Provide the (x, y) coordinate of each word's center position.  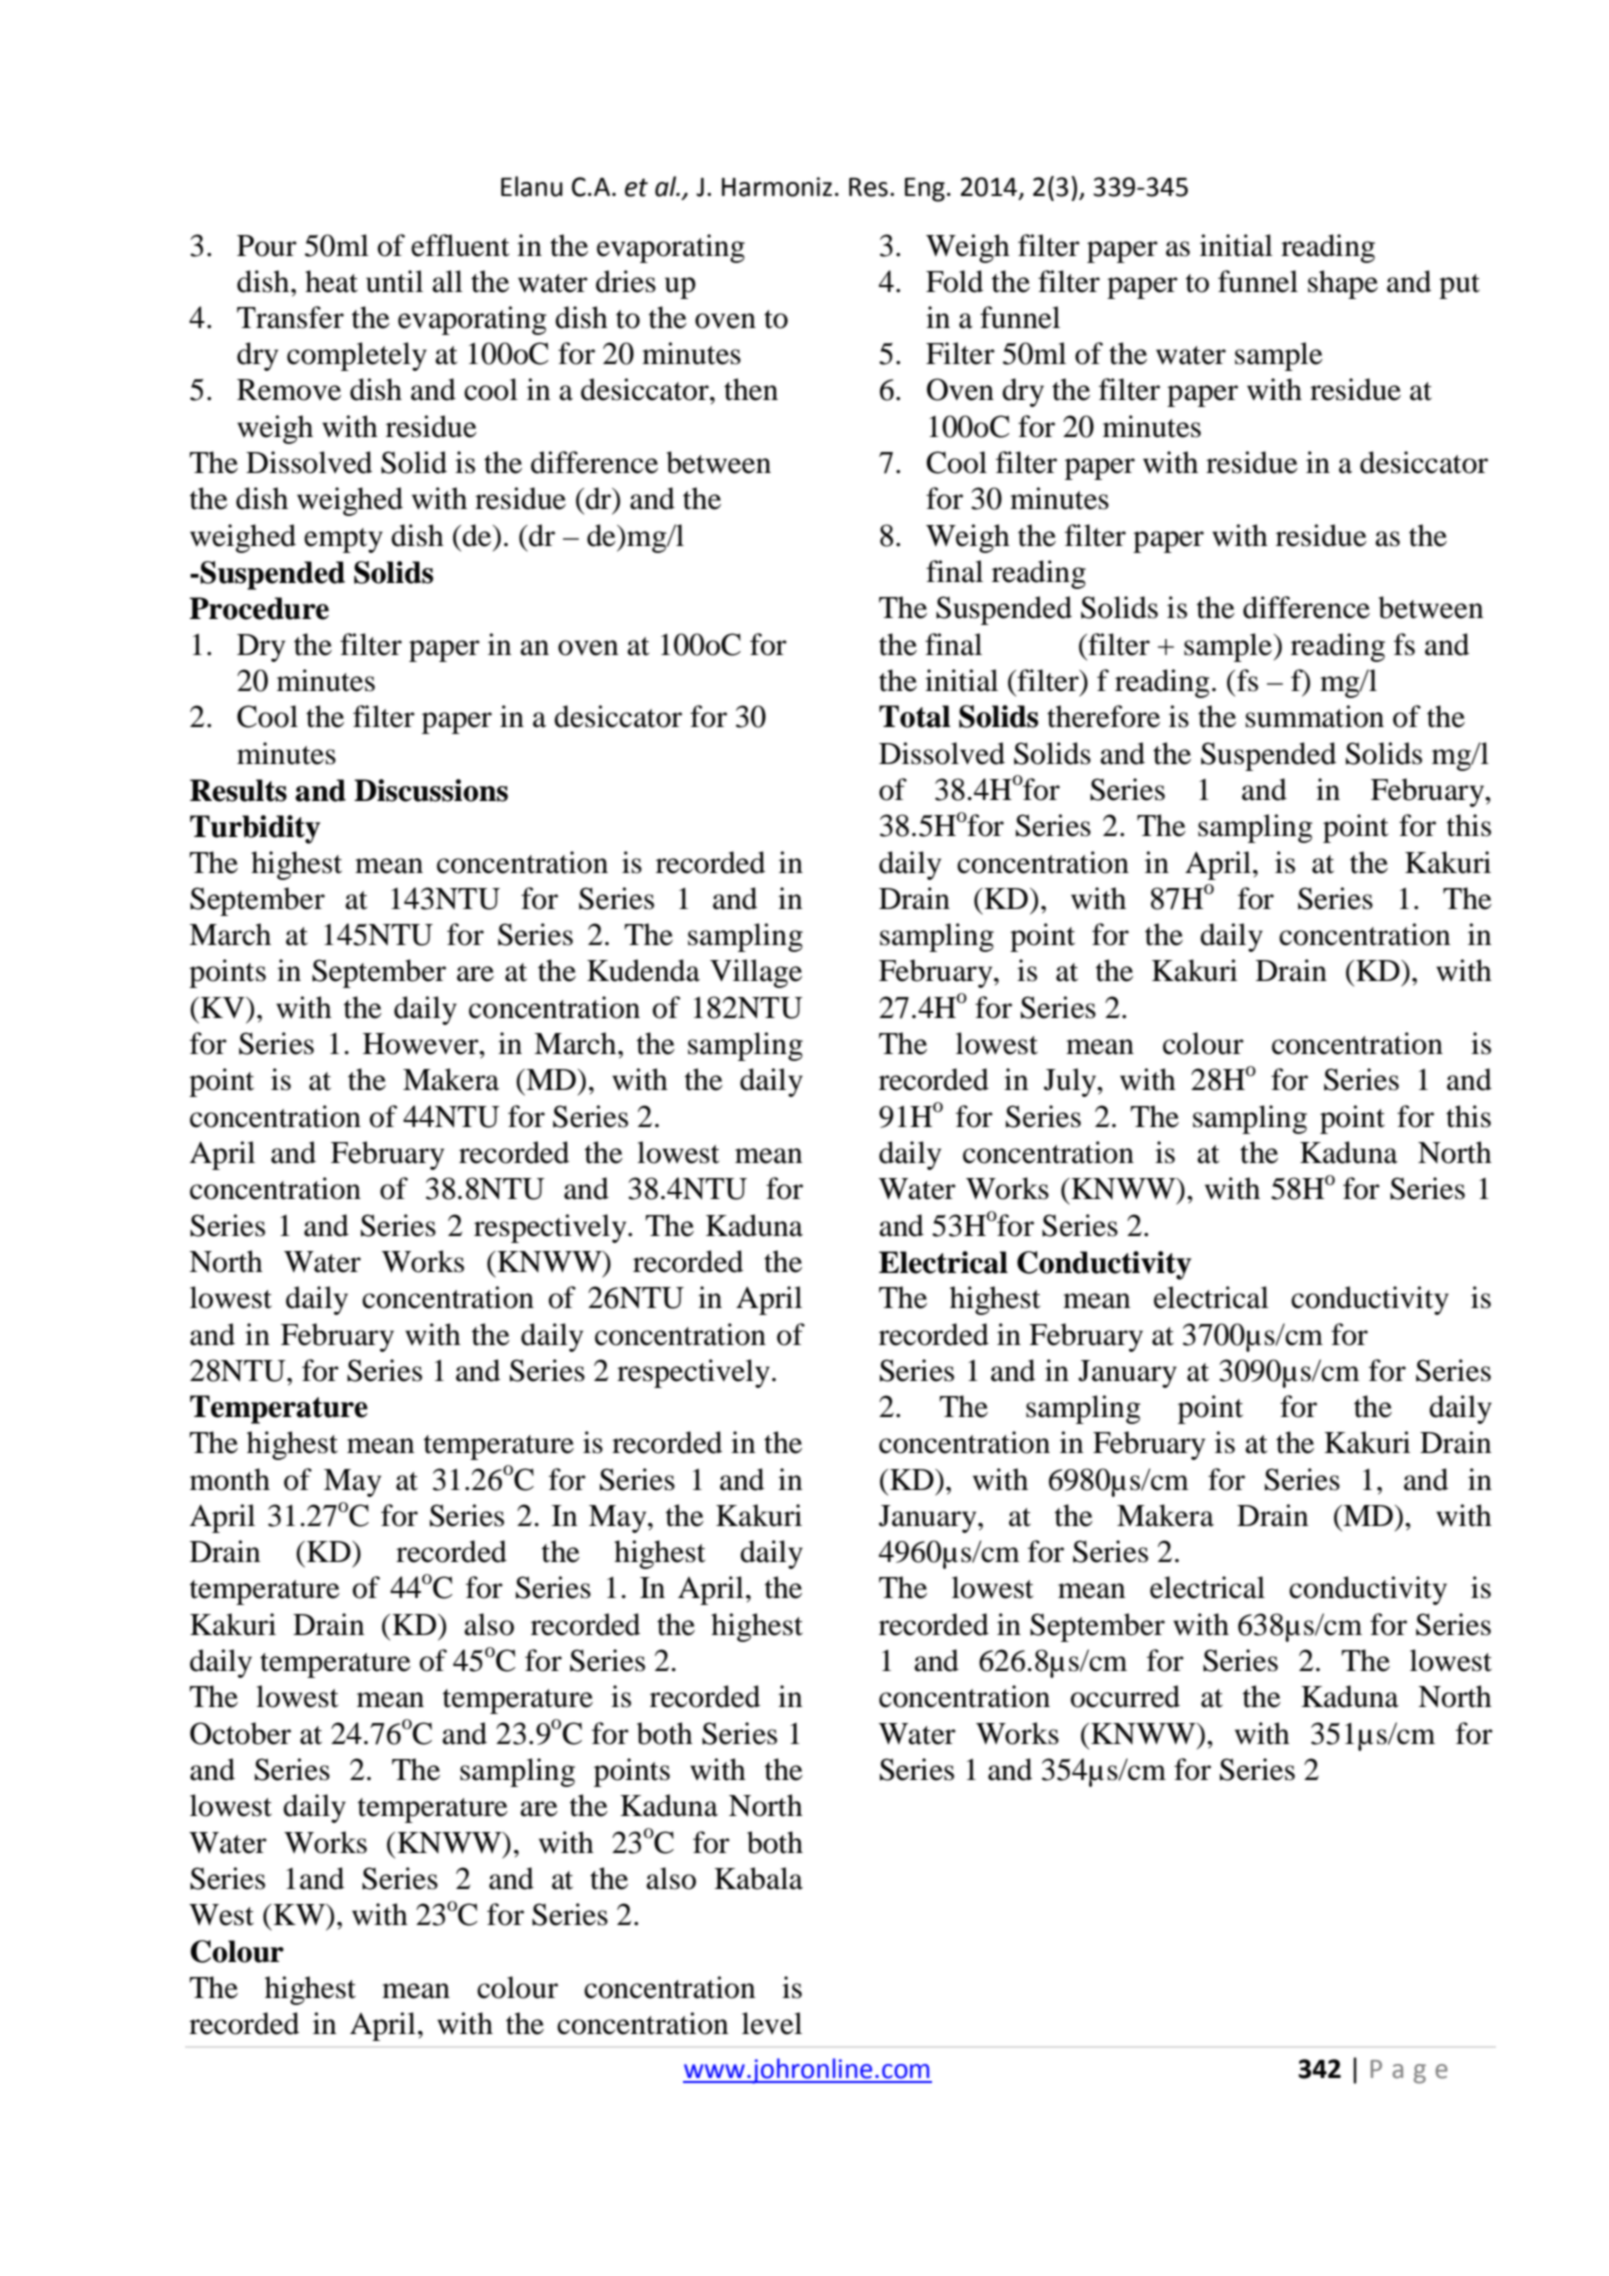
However (422, 1044)
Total (914, 716)
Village (756, 973)
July (1071, 1082)
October (240, 1733)
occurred (1125, 1696)
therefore (1103, 716)
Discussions (431, 790)
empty (343, 540)
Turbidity (255, 829)
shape (1343, 284)
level (772, 2023)
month (230, 1479)
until (394, 281)
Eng (925, 190)
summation (1315, 716)
